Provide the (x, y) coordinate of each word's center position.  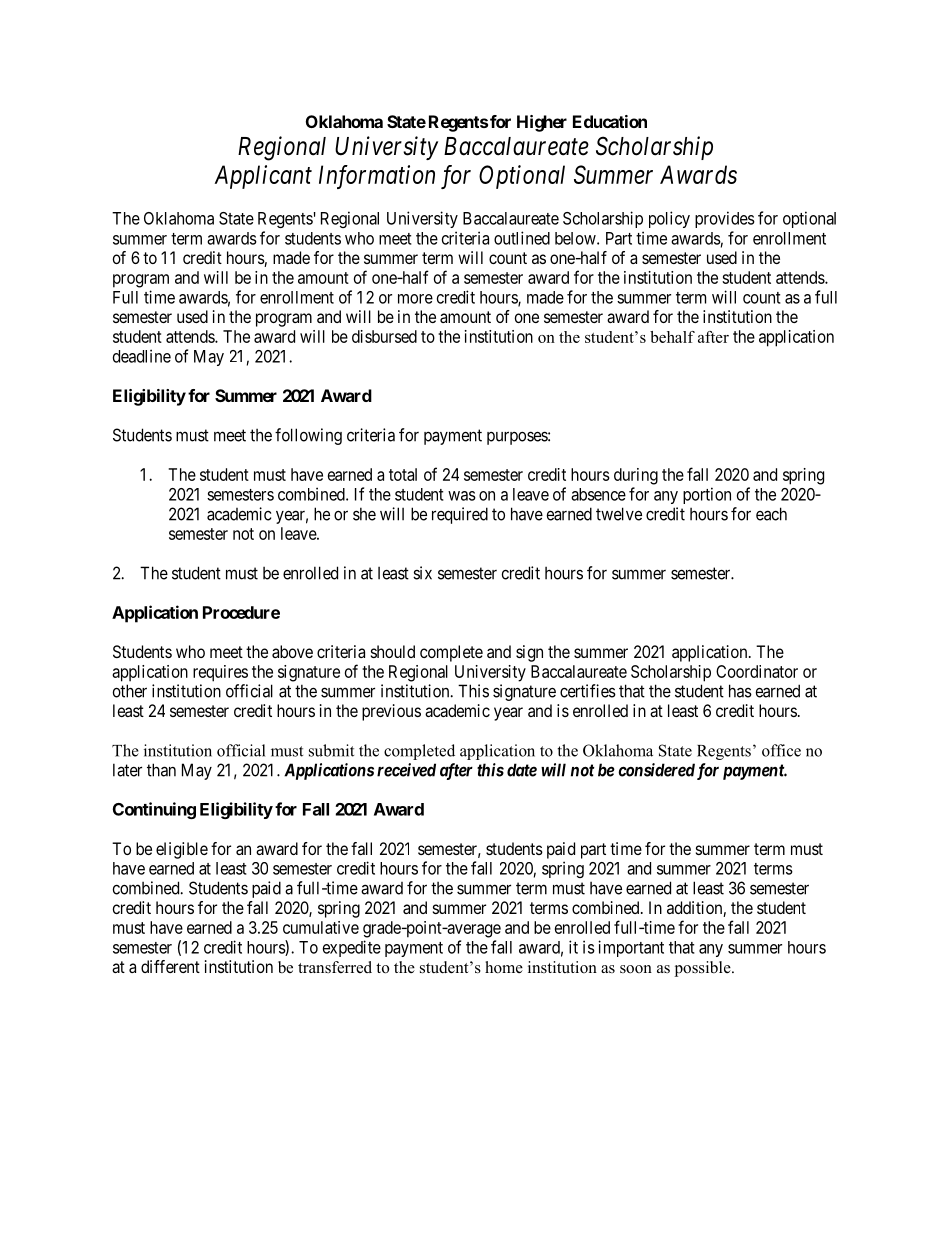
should (393, 651)
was (462, 496)
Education (610, 121)
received (406, 770)
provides (725, 219)
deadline (142, 356)
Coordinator (757, 671)
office (781, 750)
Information (377, 177)
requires (220, 673)
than (161, 770)
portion (707, 495)
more (415, 299)
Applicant (263, 177)
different (170, 966)
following (308, 436)
